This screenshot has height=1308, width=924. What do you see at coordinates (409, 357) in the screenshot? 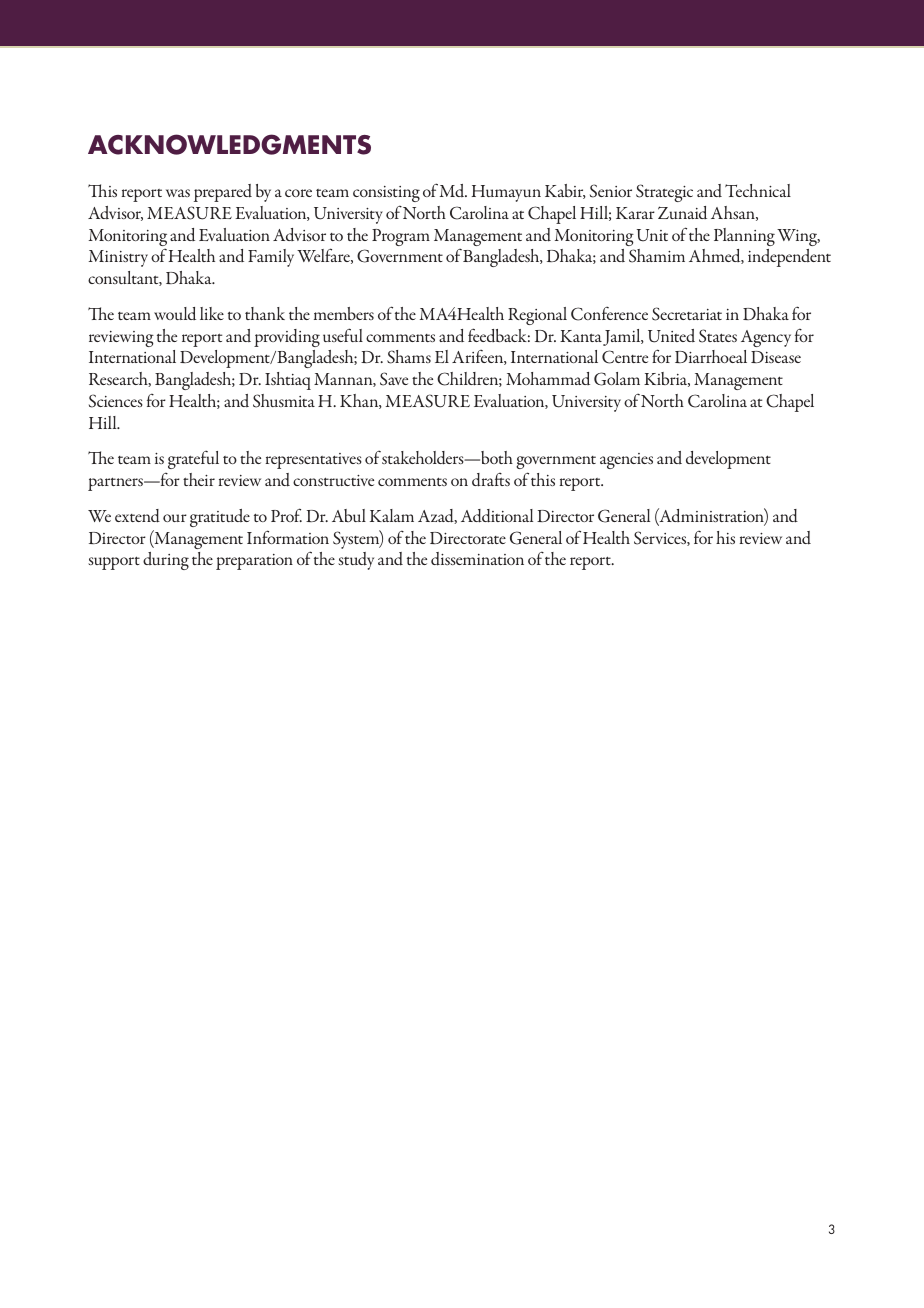
I see `Shams` at bounding box center [409, 357].
